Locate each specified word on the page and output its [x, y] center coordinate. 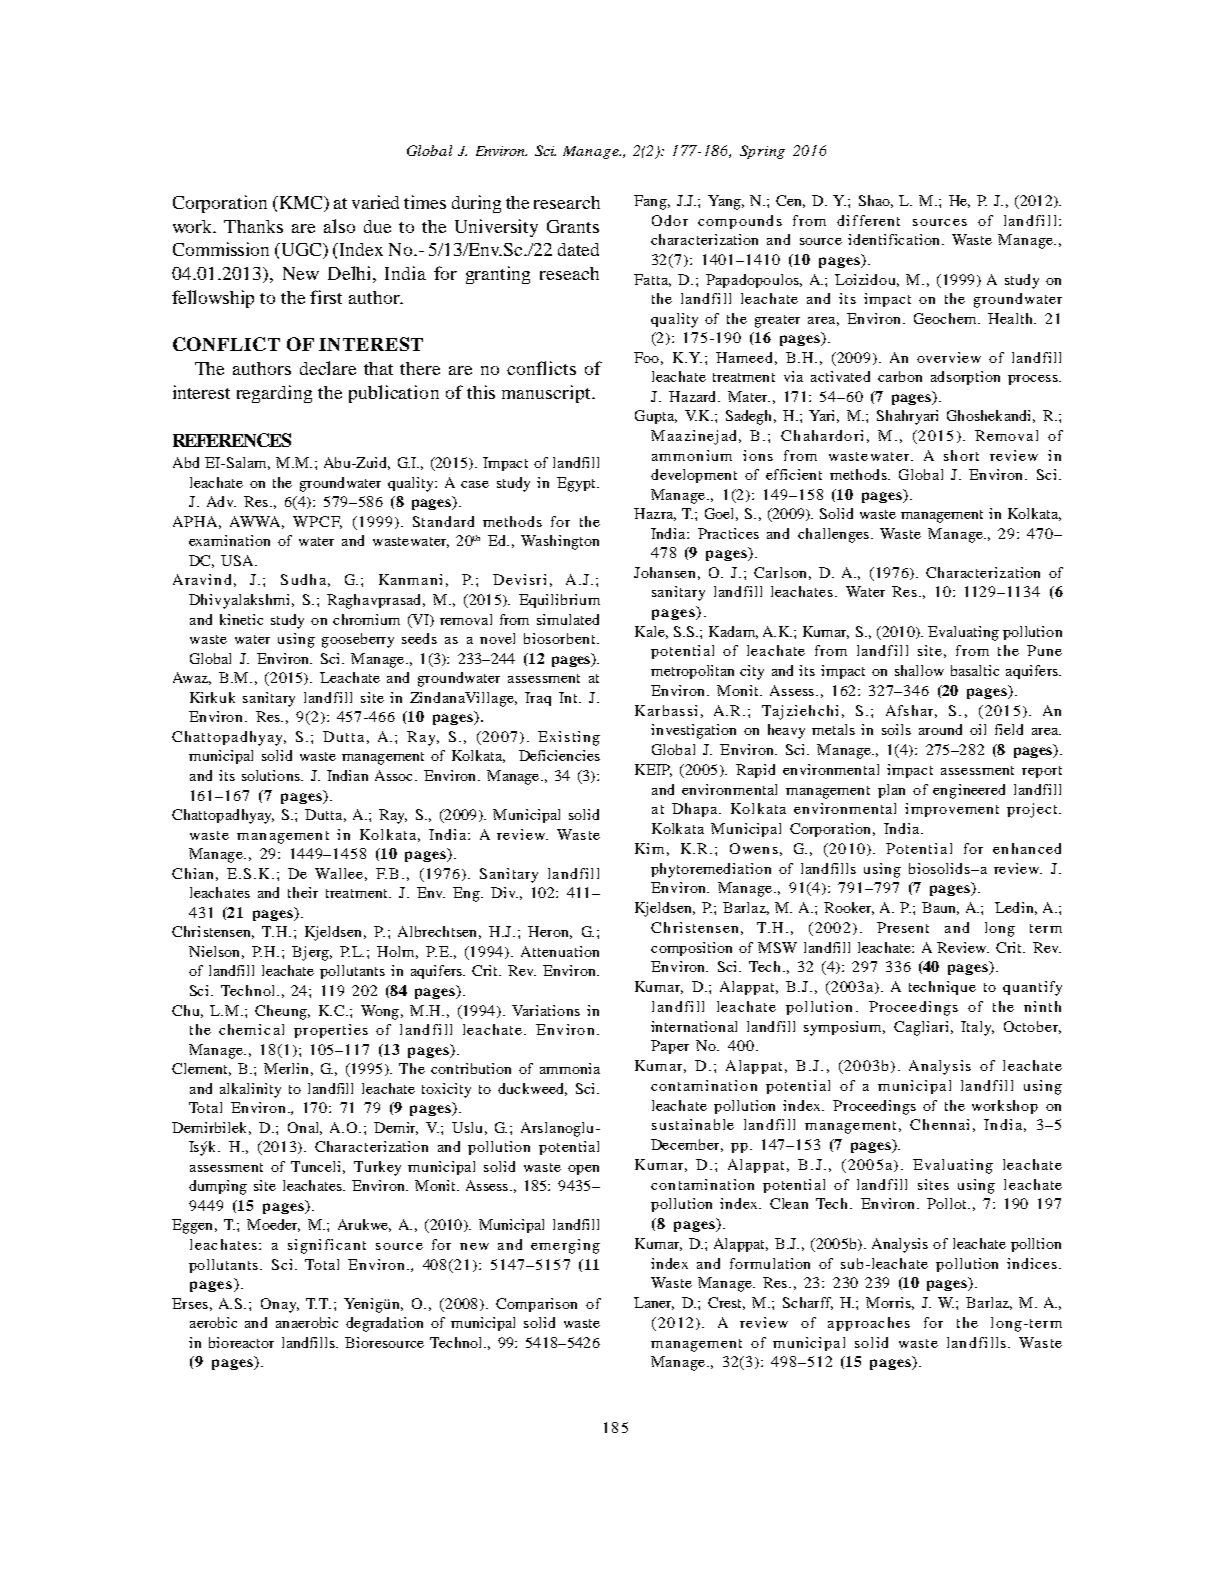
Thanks [253, 226]
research [567, 202]
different [868, 220]
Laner [654, 1303]
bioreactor [241, 1342]
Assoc [393, 775]
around [940, 729]
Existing [569, 738]
